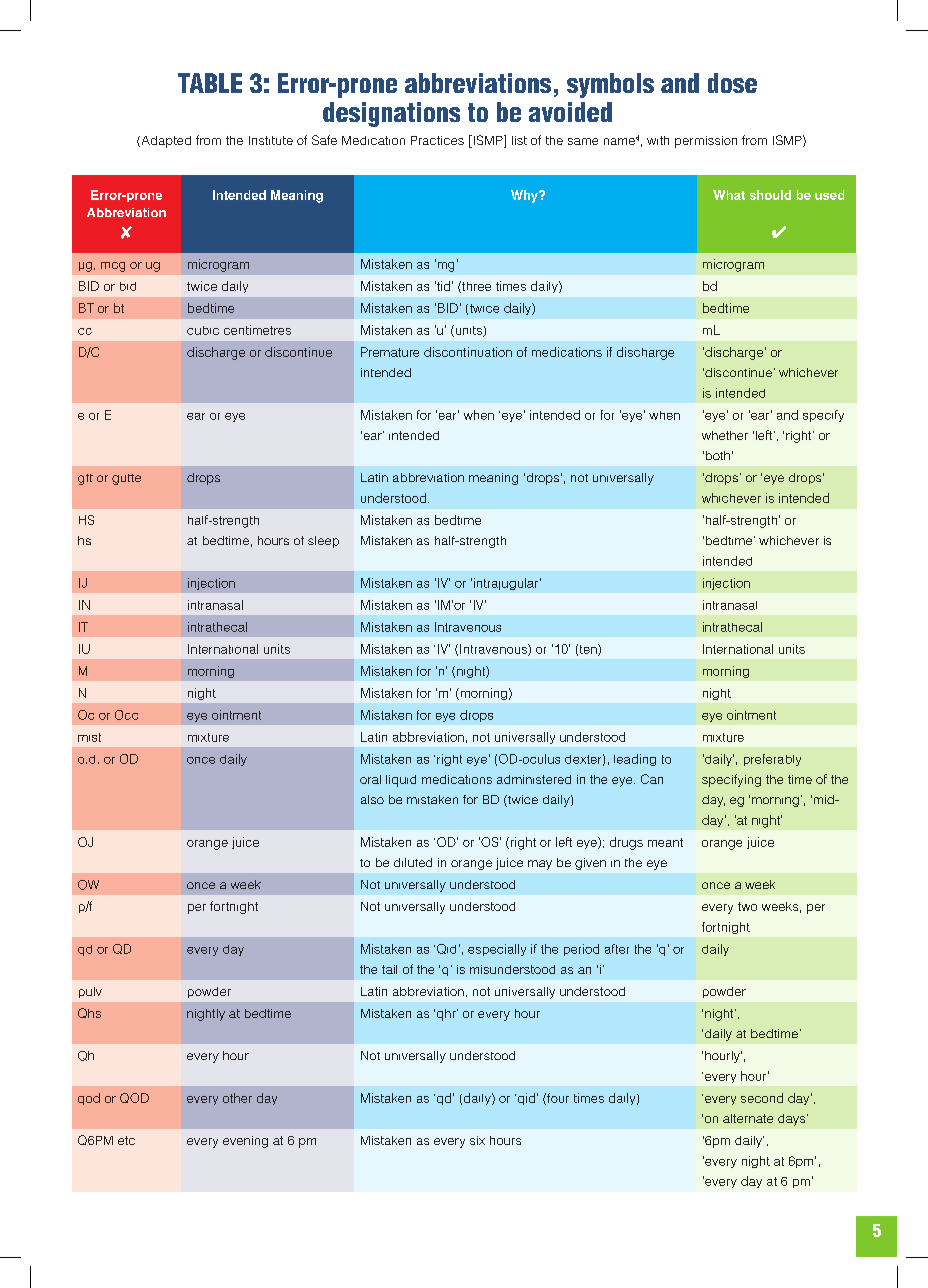  Describe the element at coordinates (747, 906) in the page. I see `two` at that location.
